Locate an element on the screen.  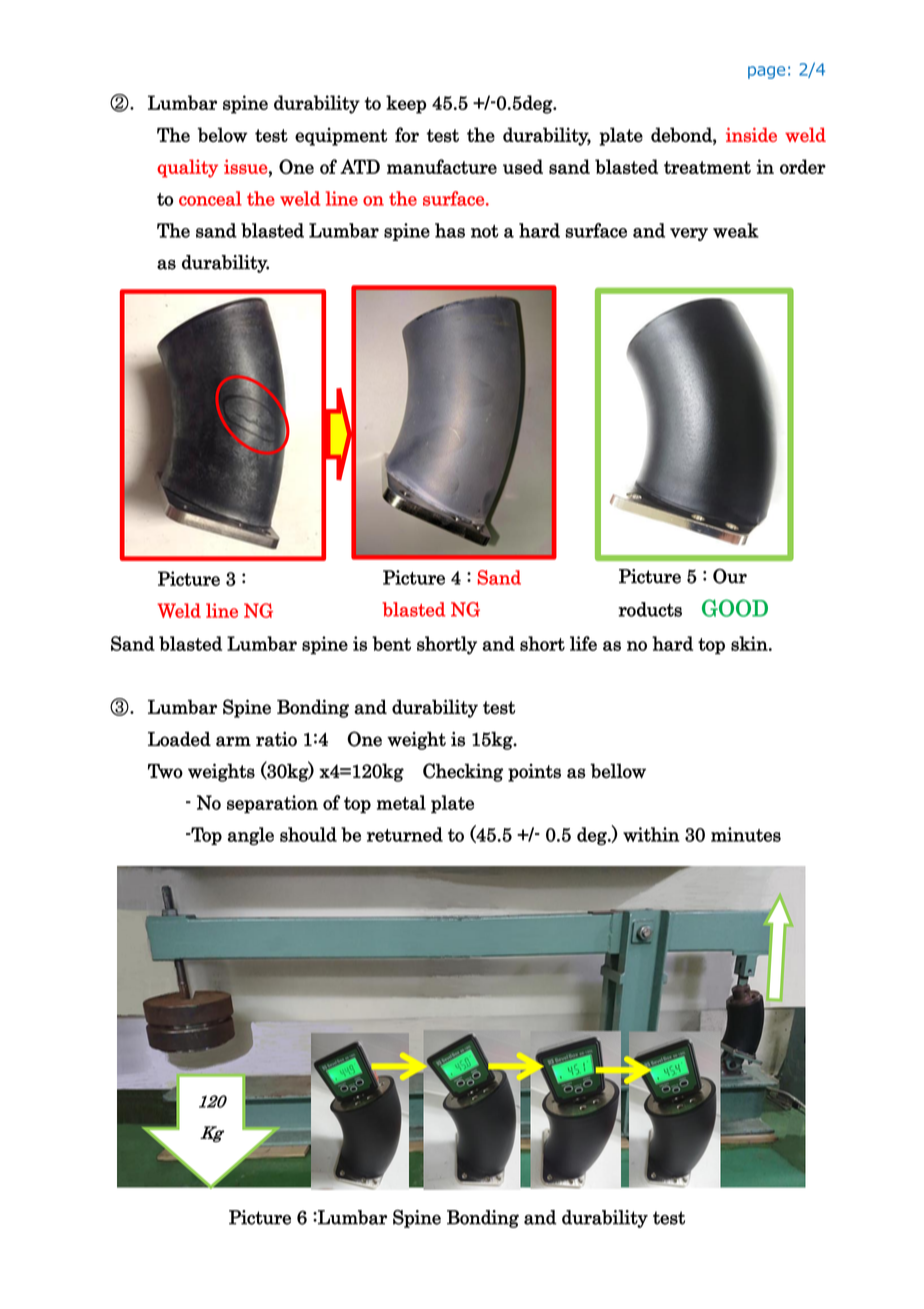
weak is located at coordinates (736, 230).
